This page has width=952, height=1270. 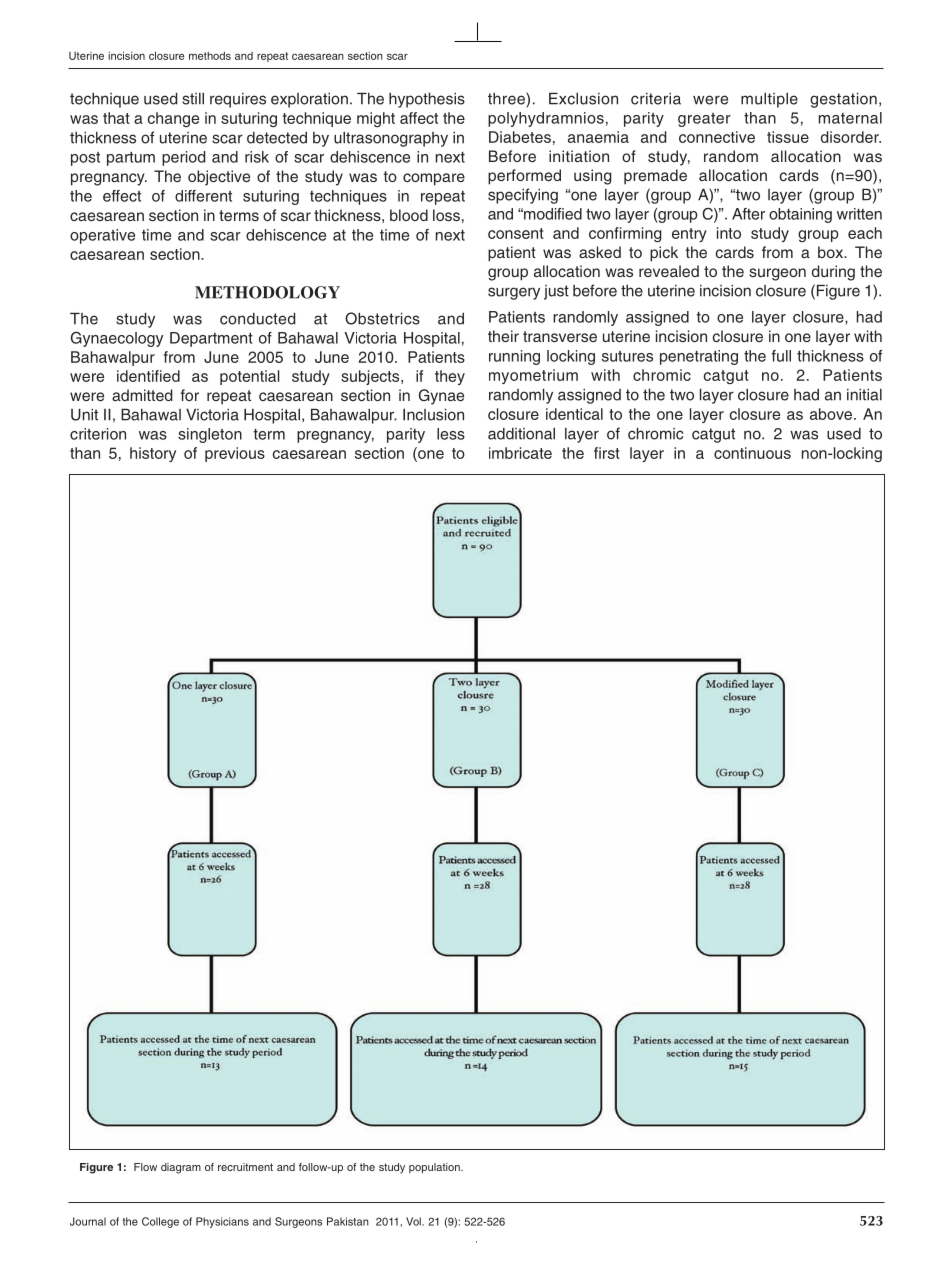 I want to click on Pakistan, so click(x=348, y=1221).
